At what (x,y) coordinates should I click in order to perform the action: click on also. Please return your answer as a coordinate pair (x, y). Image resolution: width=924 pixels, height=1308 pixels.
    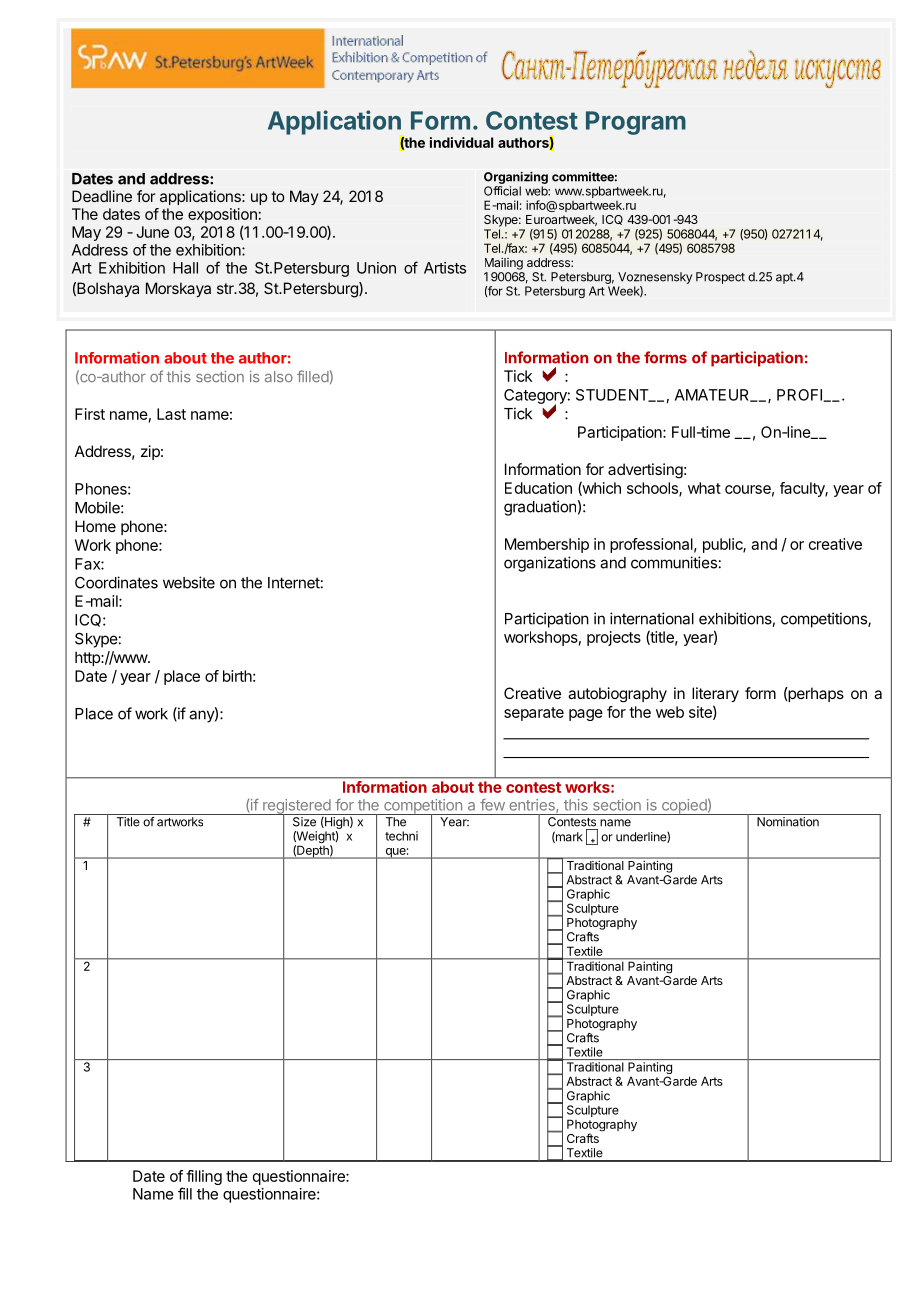
    Looking at the image, I should click on (279, 377).
